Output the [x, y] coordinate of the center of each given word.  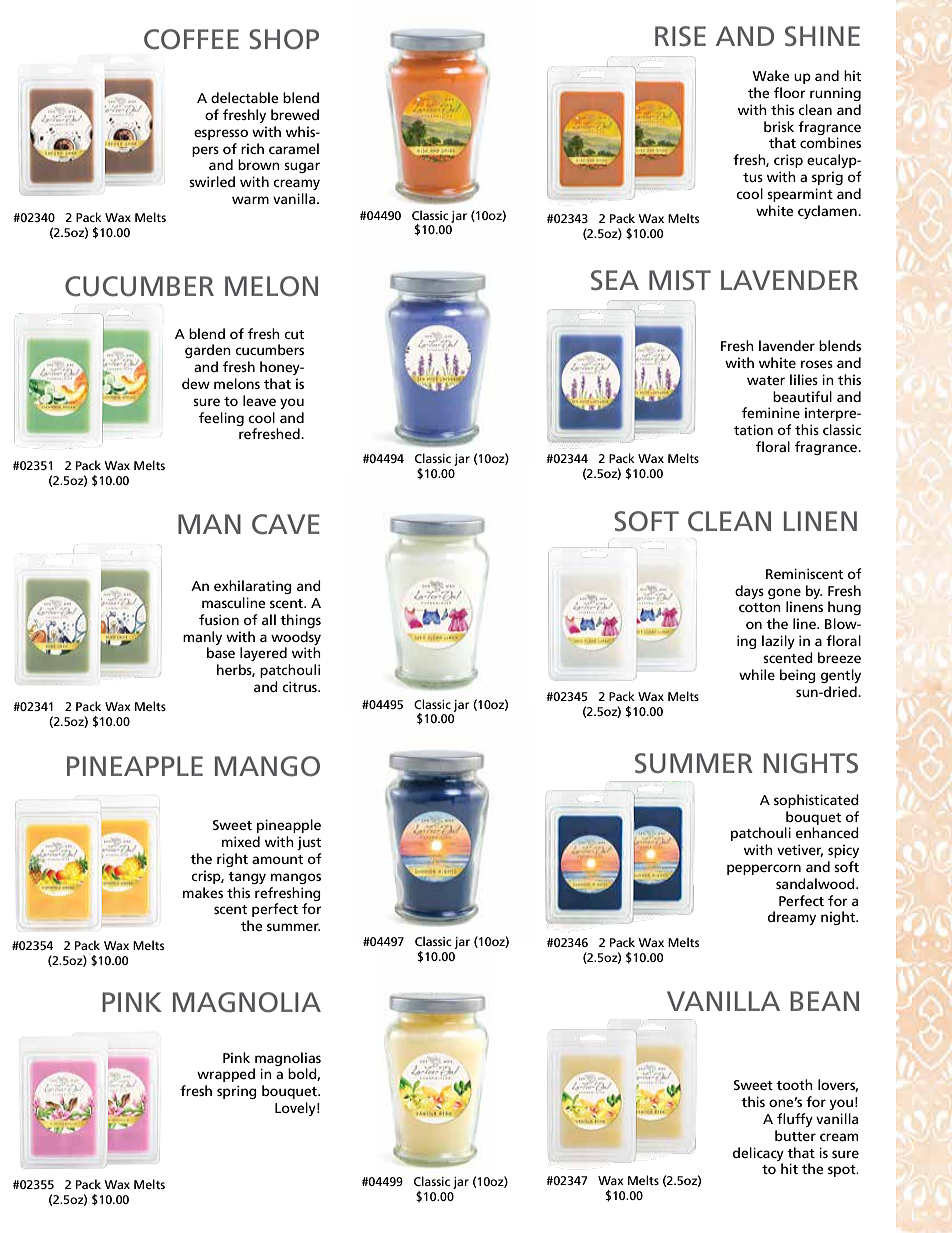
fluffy [795, 1120]
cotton [760, 607]
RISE [680, 36]
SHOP [284, 39]
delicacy [758, 1154]
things [300, 621]
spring [237, 1092]
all [269, 619]
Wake [770, 75]
